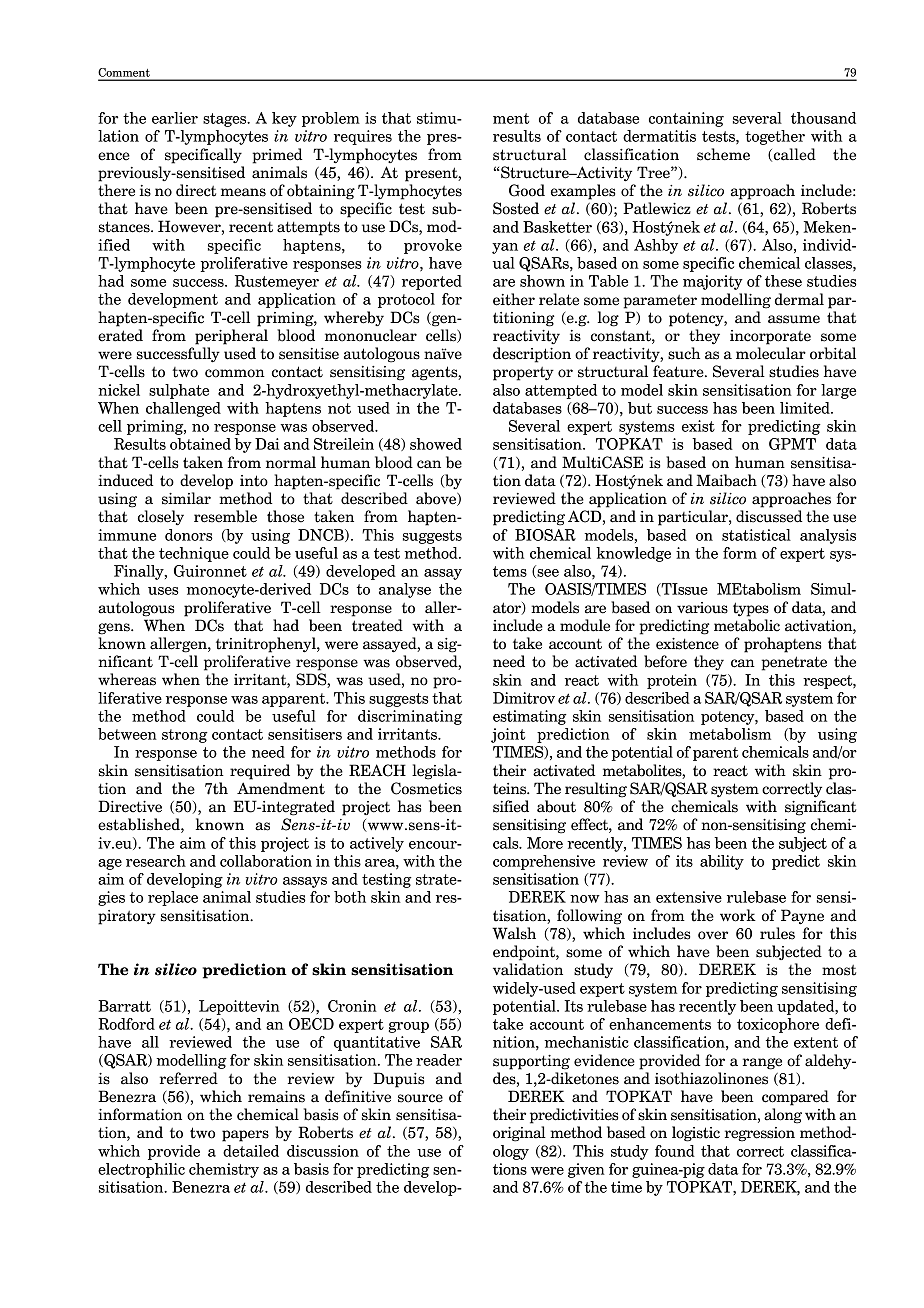  I want to click on technique, so click(194, 554).
